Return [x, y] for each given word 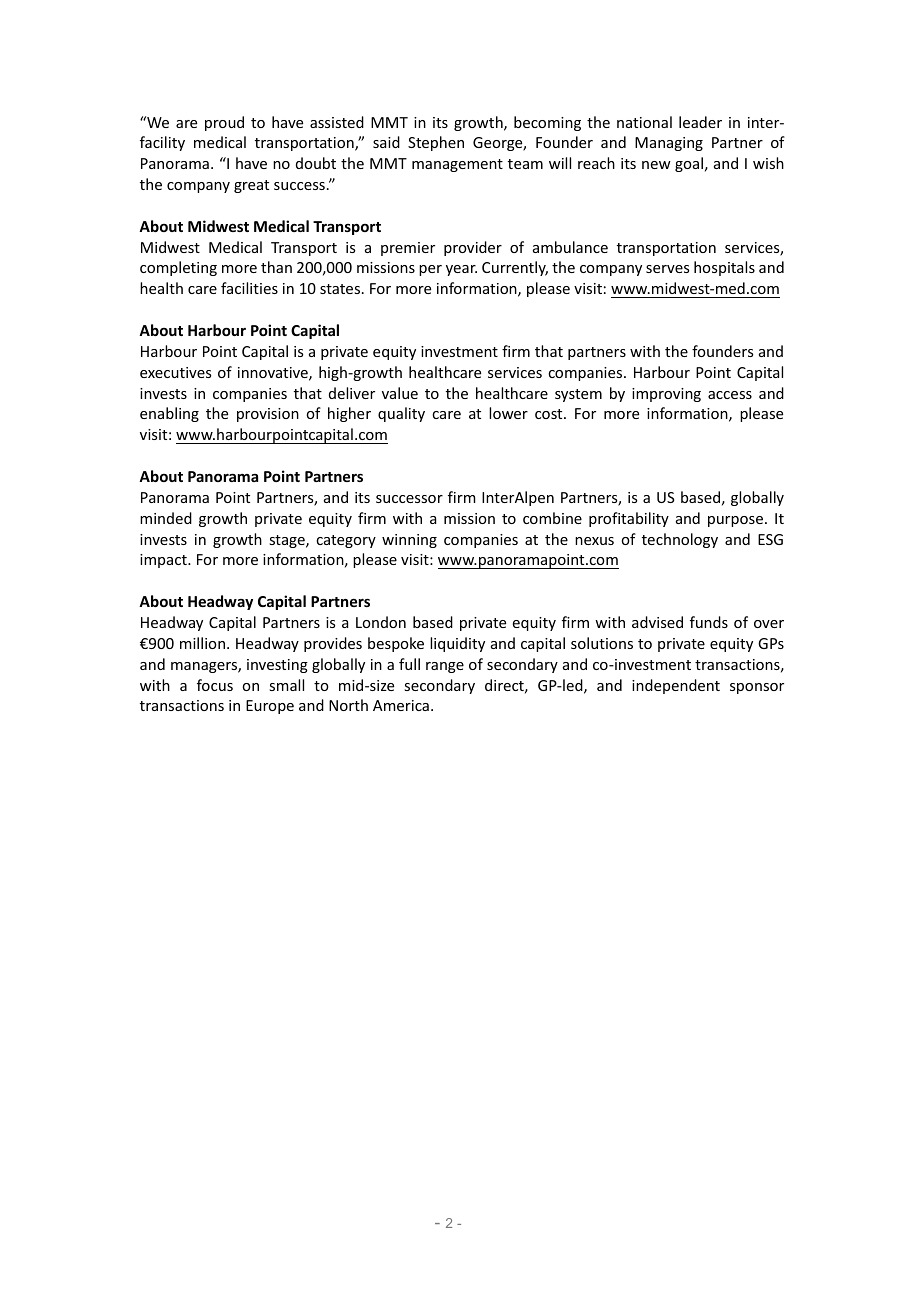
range [445, 667]
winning [409, 541]
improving [666, 395]
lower [508, 413]
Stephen [436, 143]
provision [268, 415]
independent [676, 686]
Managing [669, 144]
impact [164, 561]
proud [224, 123]
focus [215, 685]
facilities [249, 288]
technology [680, 540]
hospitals [724, 268]
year [461, 270]
